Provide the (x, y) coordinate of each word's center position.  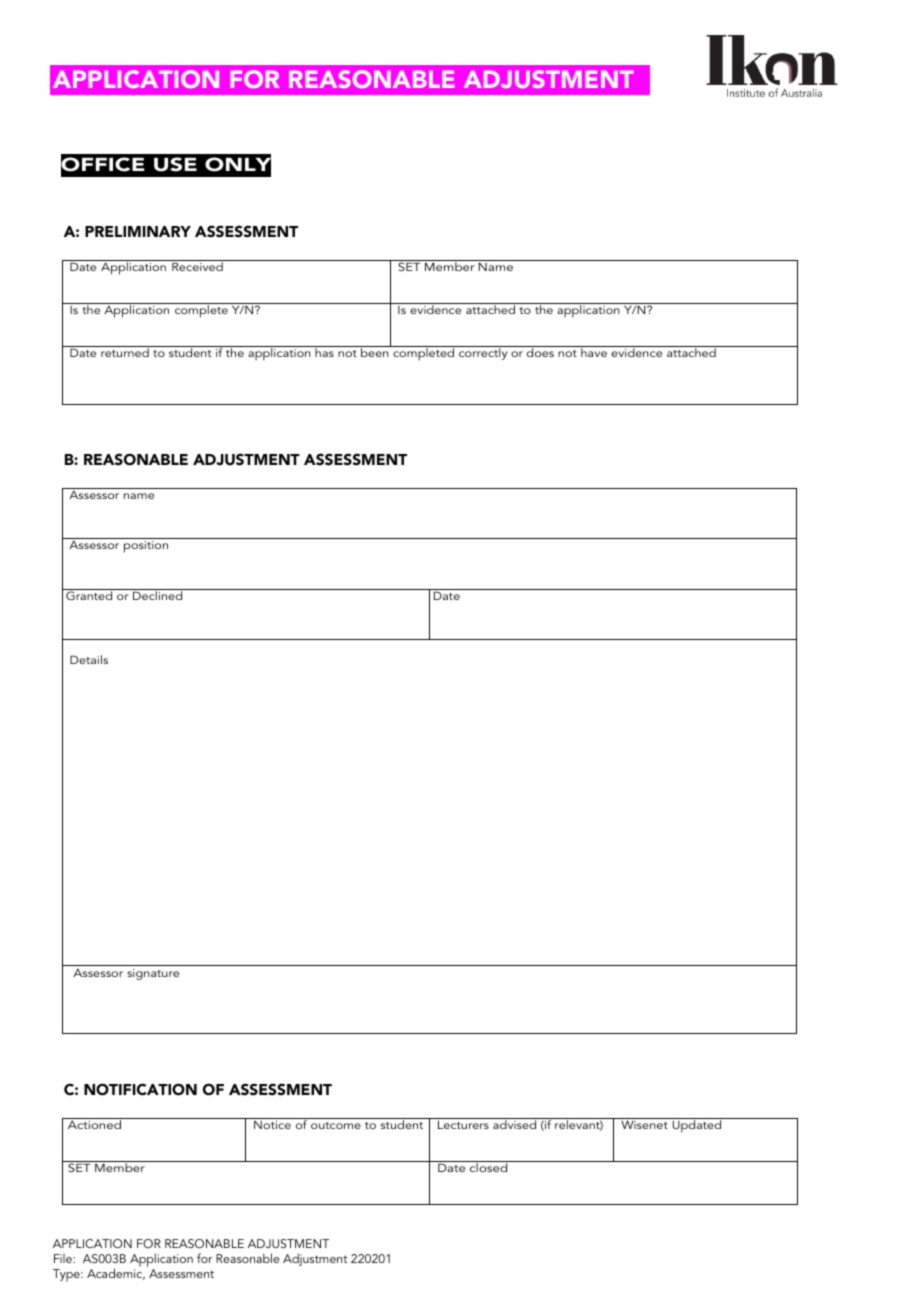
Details (89, 659)
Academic (116, 1273)
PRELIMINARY (138, 231)
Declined (158, 594)
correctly (483, 354)
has (324, 352)
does (540, 352)
